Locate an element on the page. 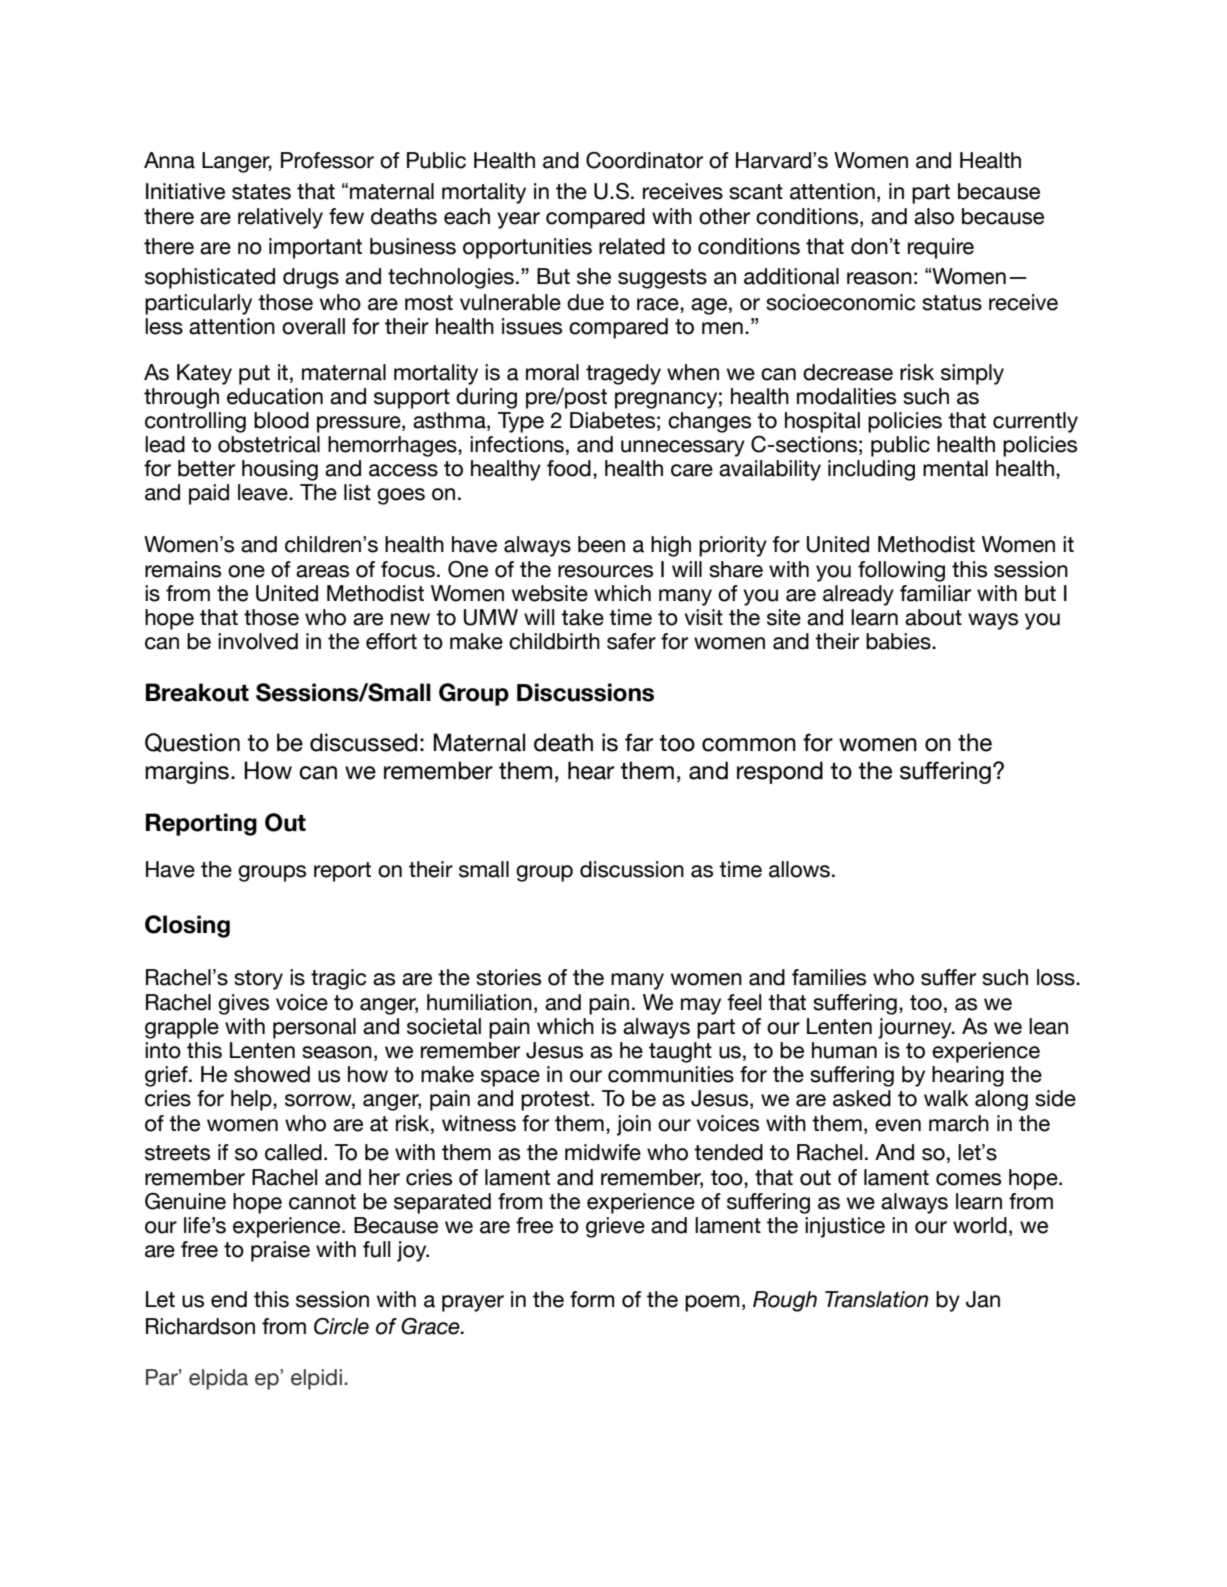 This page has height=1587, width=1227. states is located at coordinates (261, 192).
